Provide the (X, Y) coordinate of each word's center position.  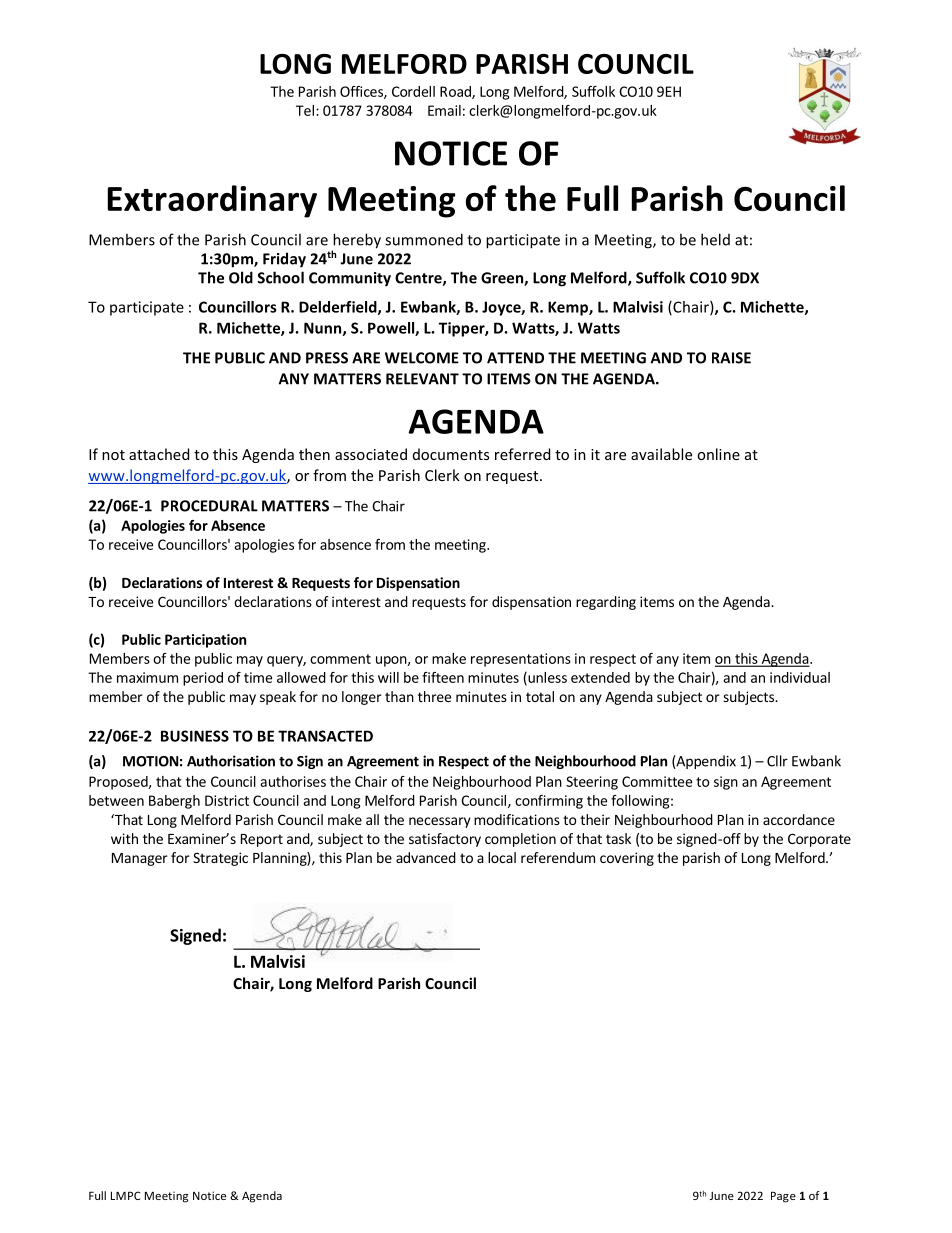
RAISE (731, 358)
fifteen (443, 677)
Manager (140, 859)
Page (783, 1197)
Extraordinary (212, 201)
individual (800, 677)
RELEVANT (422, 379)
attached (159, 454)
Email (444, 110)
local (502, 857)
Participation (205, 641)
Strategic (220, 859)
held (715, 239)
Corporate (819, 840)
